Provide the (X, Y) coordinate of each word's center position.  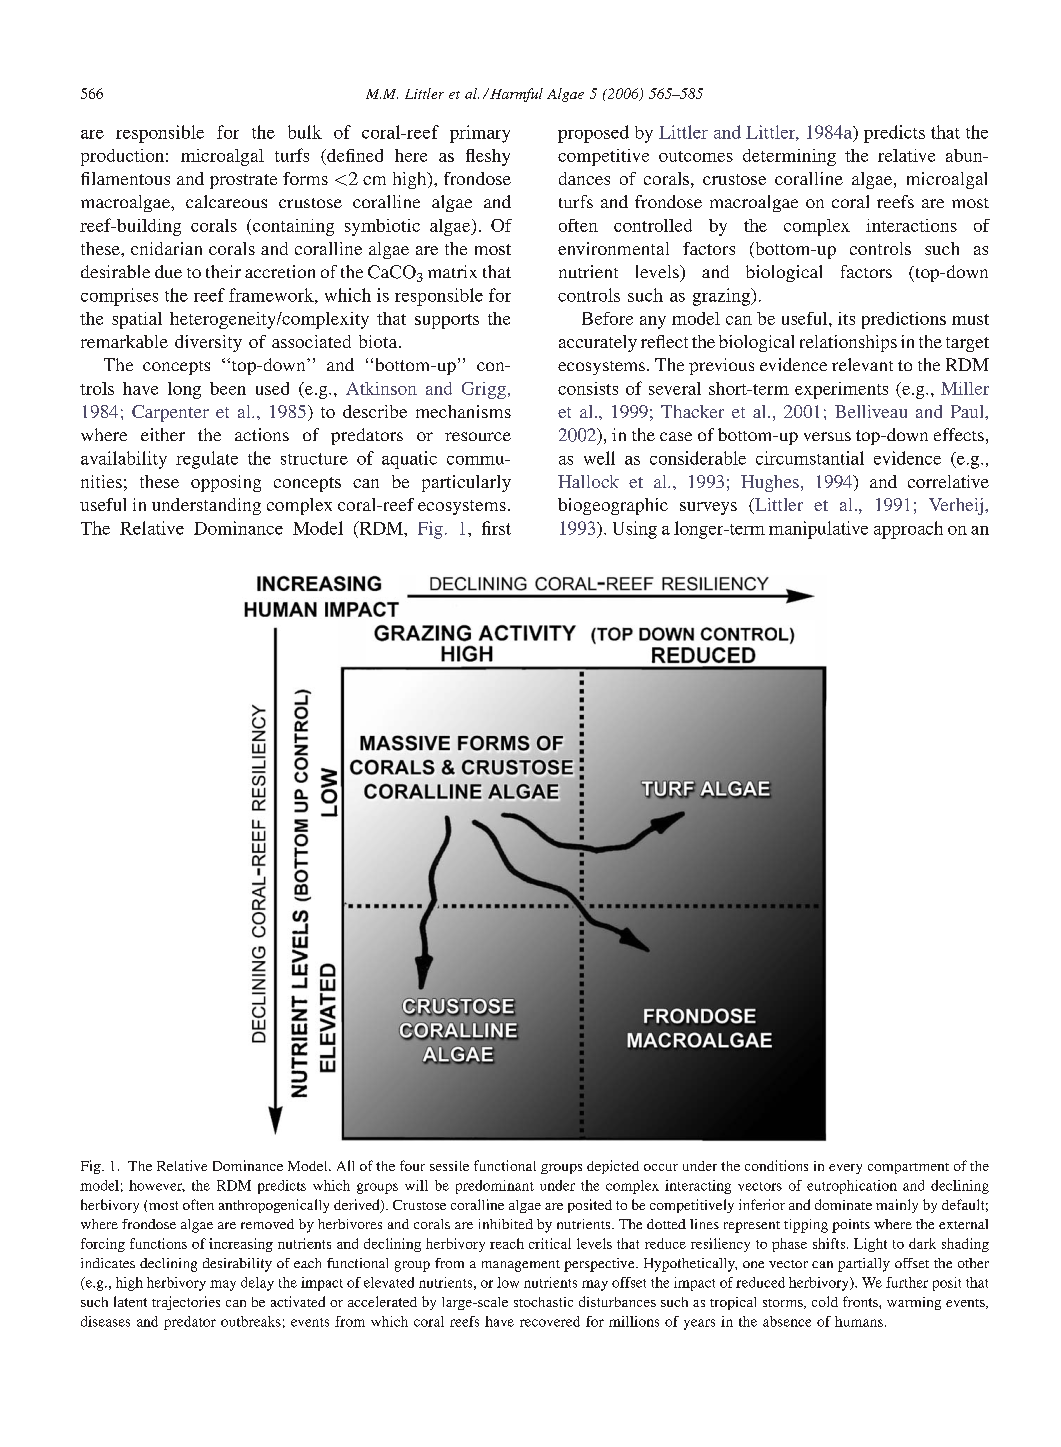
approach (908, 530)
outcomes (696, 156)
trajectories (186, 1303)
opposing (226, 483)
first (496, 528)
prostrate (243, 181)
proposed (593, 134)
